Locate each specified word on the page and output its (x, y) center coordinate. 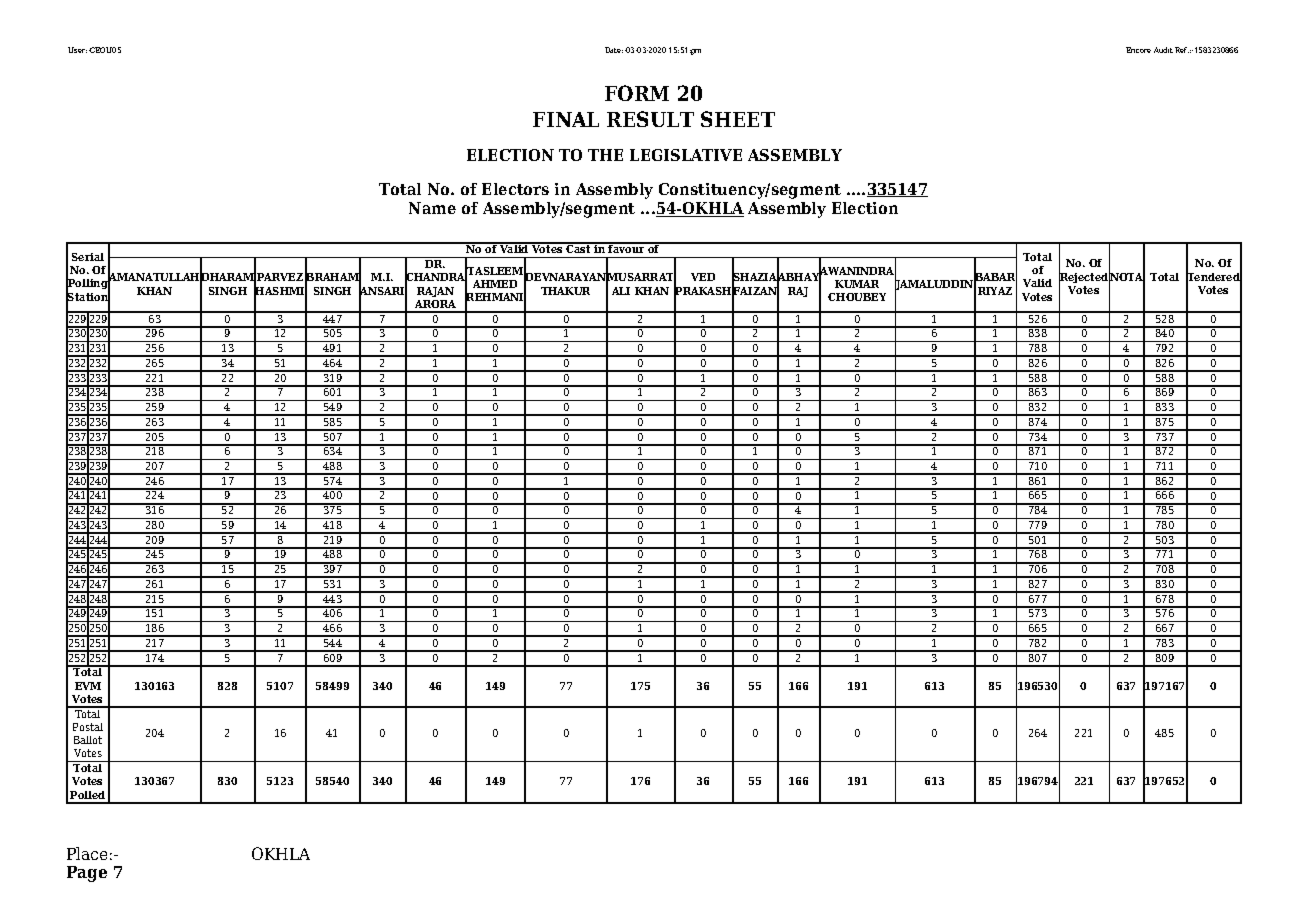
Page (87, 874)
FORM (637, 93)
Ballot (88, 740)
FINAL (566, 119)
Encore (1138, 50)
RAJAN (435, 292)
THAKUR (565, 291)
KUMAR (857, 284)
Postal (88, 727)
